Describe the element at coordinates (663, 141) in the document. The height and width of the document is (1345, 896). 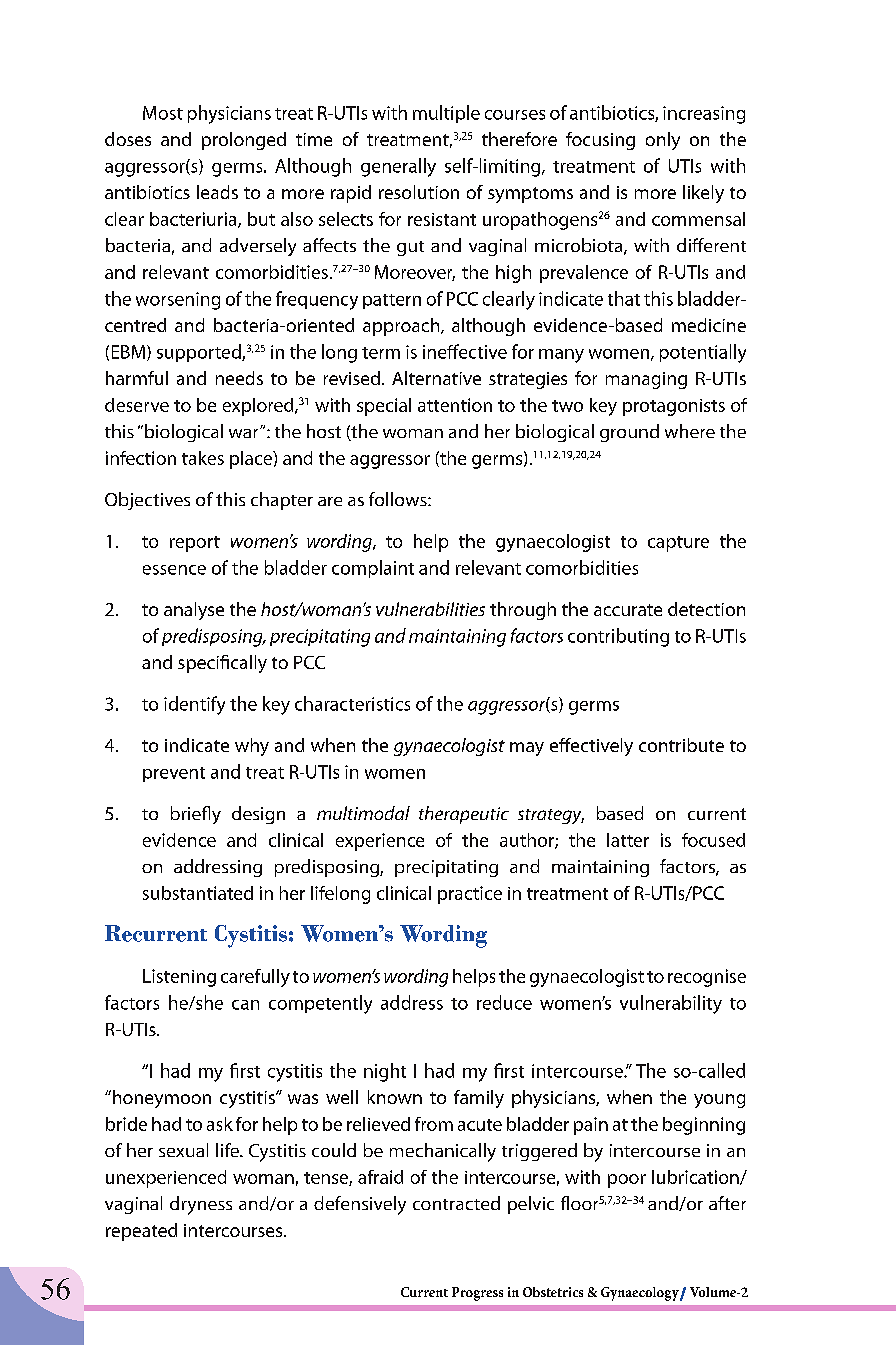
I see `only` at that location.
